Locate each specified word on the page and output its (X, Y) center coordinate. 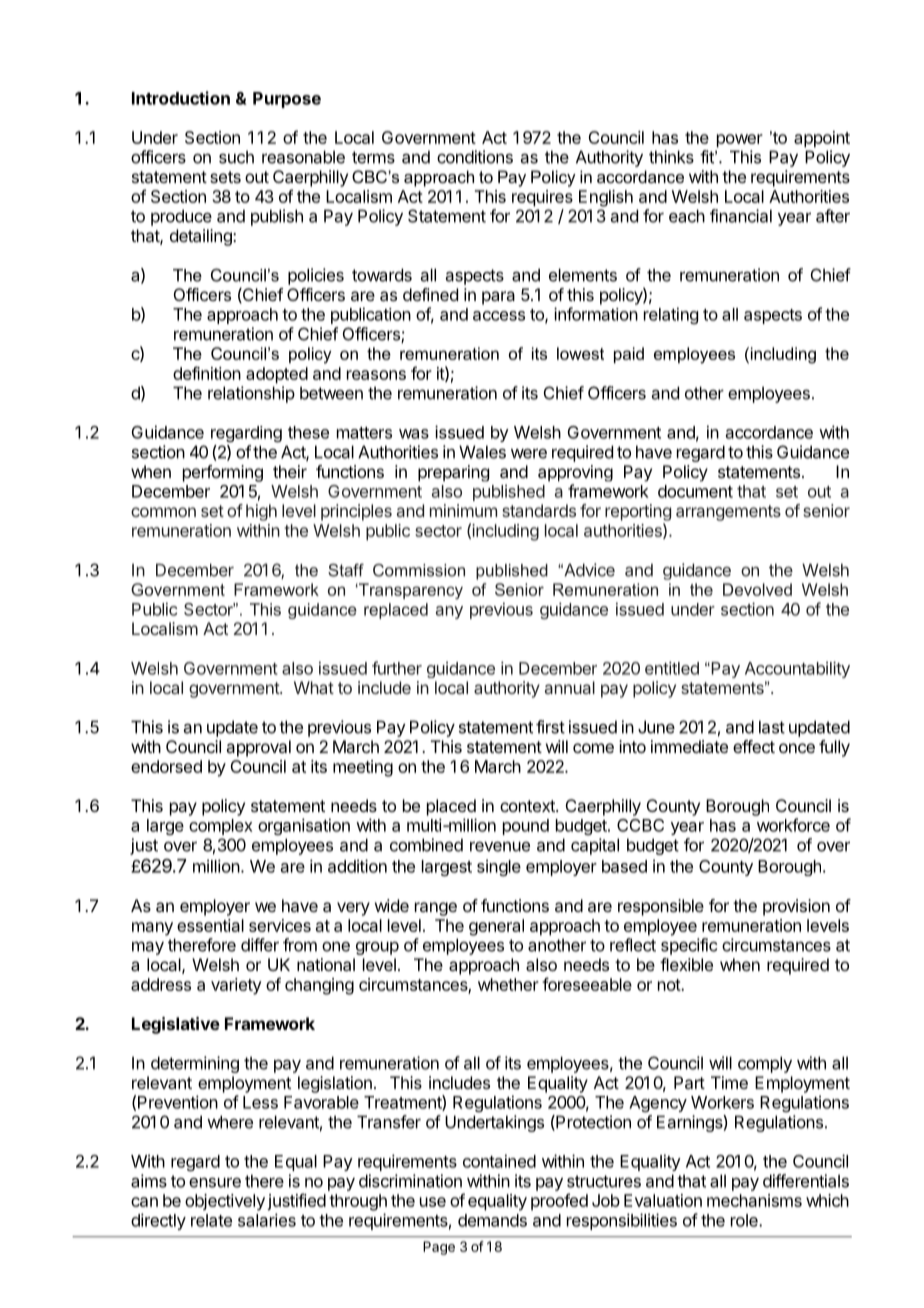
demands (492, 1220)
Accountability (797, 669)
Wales (482, 452)
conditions (475, 157)
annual (570, 687)
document (695, 491)
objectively (225, 1202)
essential (210, 925)
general (496, 927)
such (236, 157)
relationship (251, 394)
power (740, 141)
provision (796, 907)
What (314, 687)
